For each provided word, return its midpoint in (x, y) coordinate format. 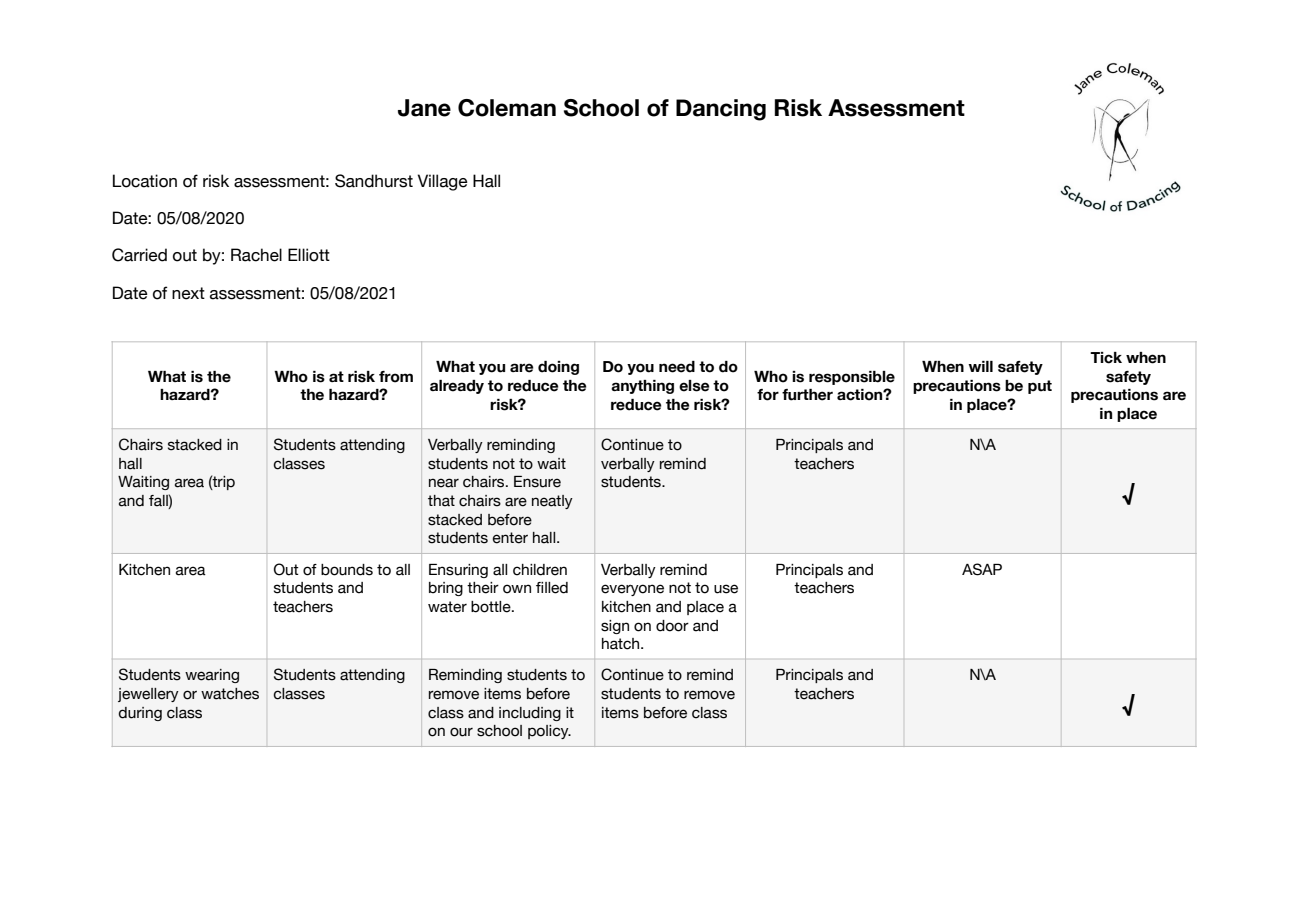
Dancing (721, 110)
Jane (424, 108)
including (530, 714)
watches (230, 694)
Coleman (507, 108)
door (672, 626)
